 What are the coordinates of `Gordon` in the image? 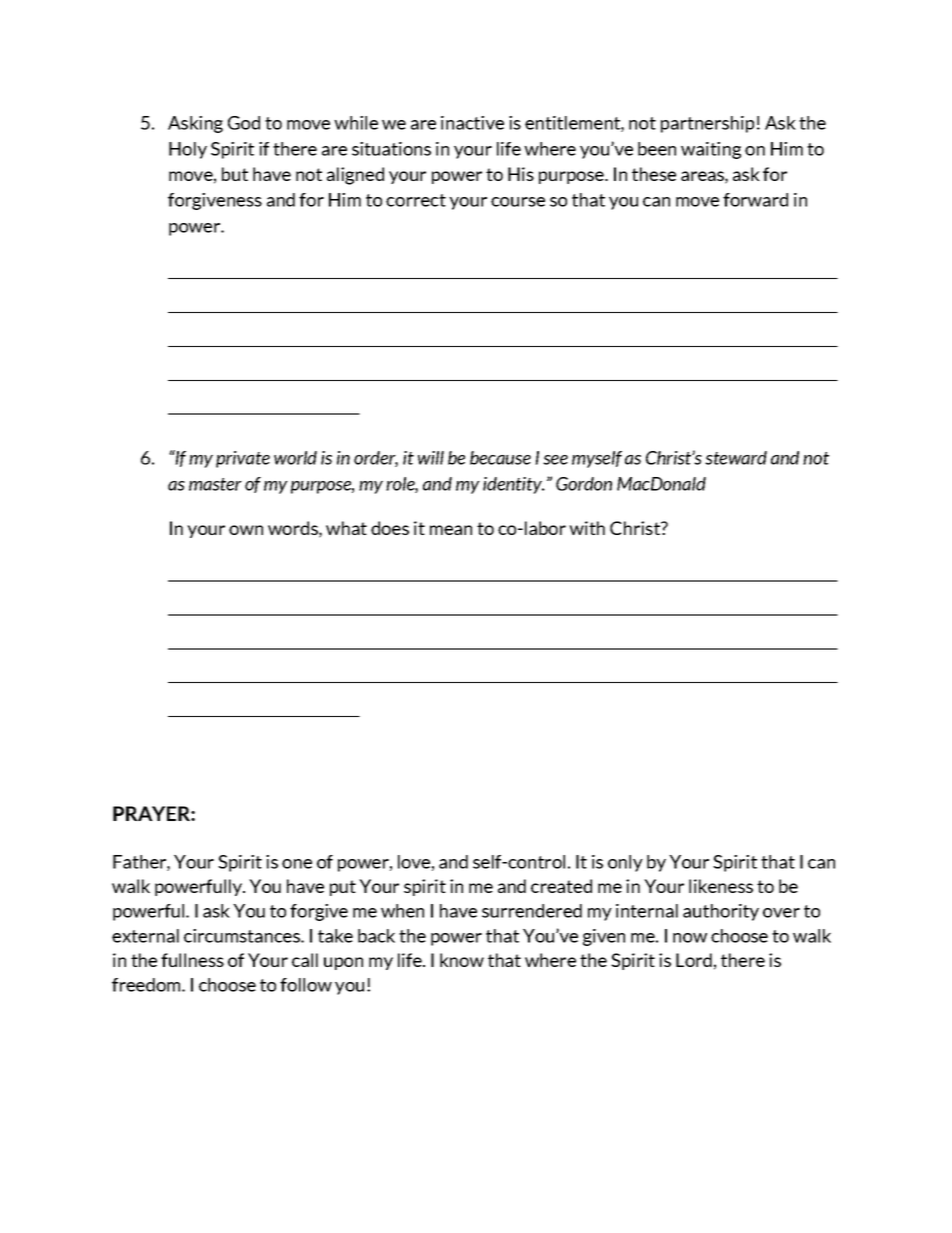 It's located at (584, 484).
